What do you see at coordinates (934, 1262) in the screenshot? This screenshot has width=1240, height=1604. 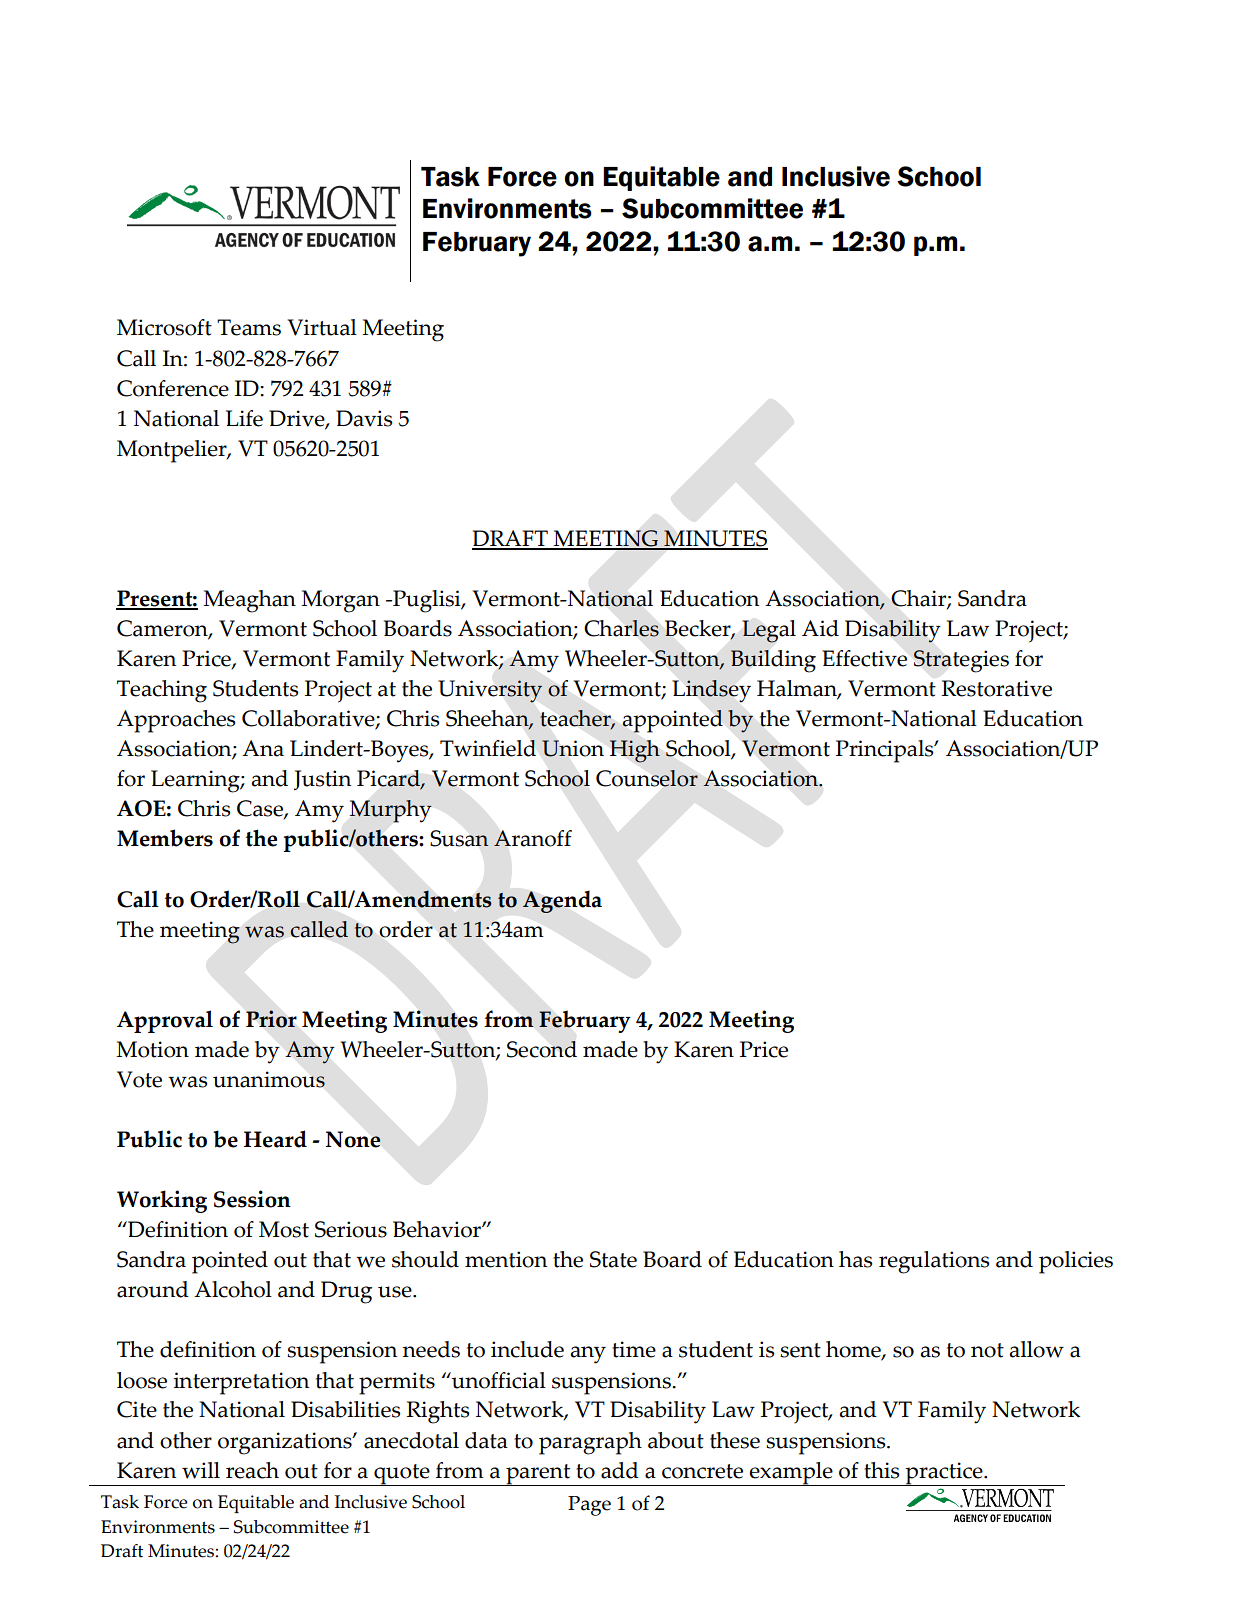 I see `regulations` at bounding box center [934, 1262].
